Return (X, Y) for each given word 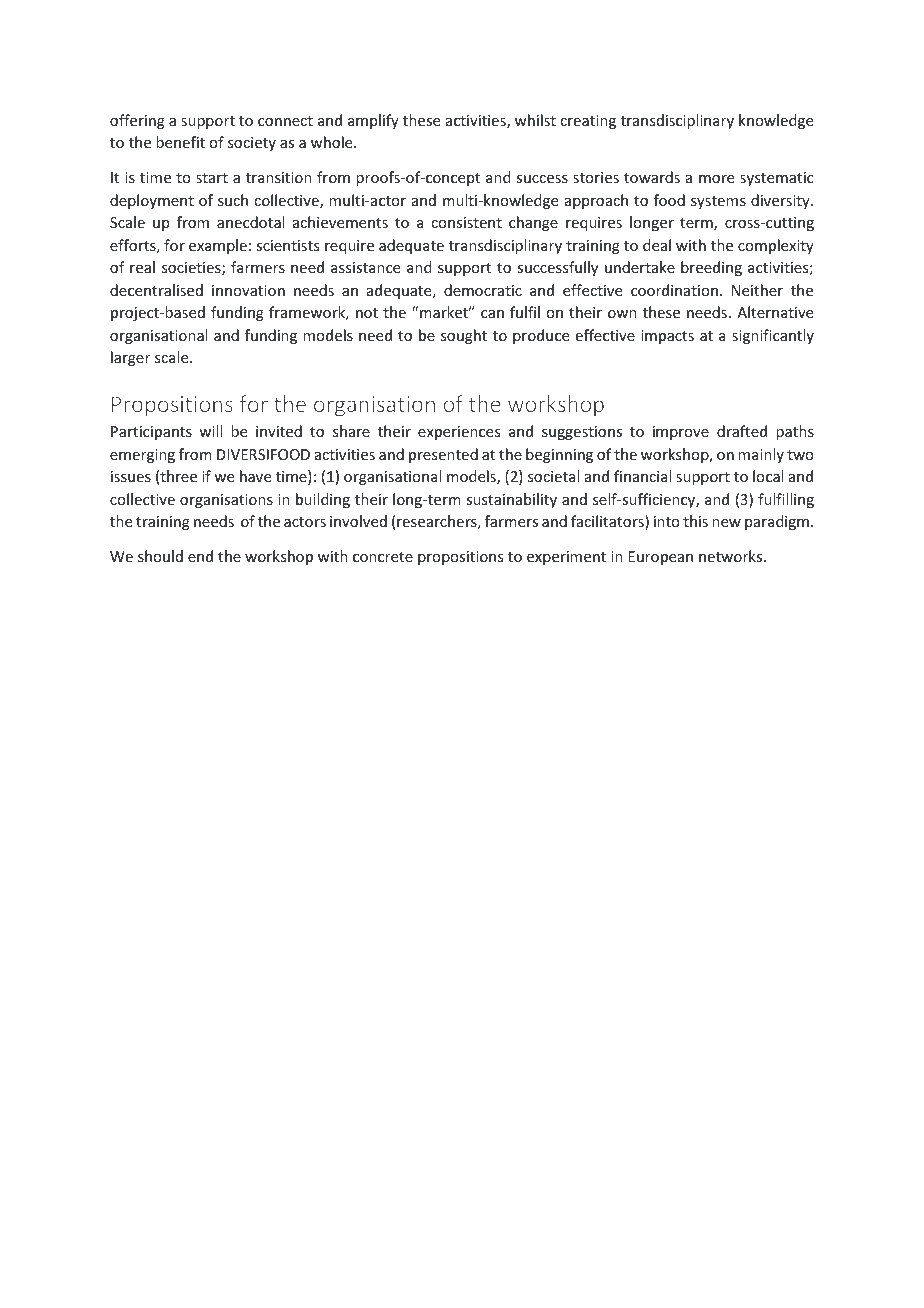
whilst (535, 120)
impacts (667, 337)
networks (732, 556)
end (200, 556)
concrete (383, 557)
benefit (180, 142)
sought (464, 336)
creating (588, 122)
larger (130, 358)
